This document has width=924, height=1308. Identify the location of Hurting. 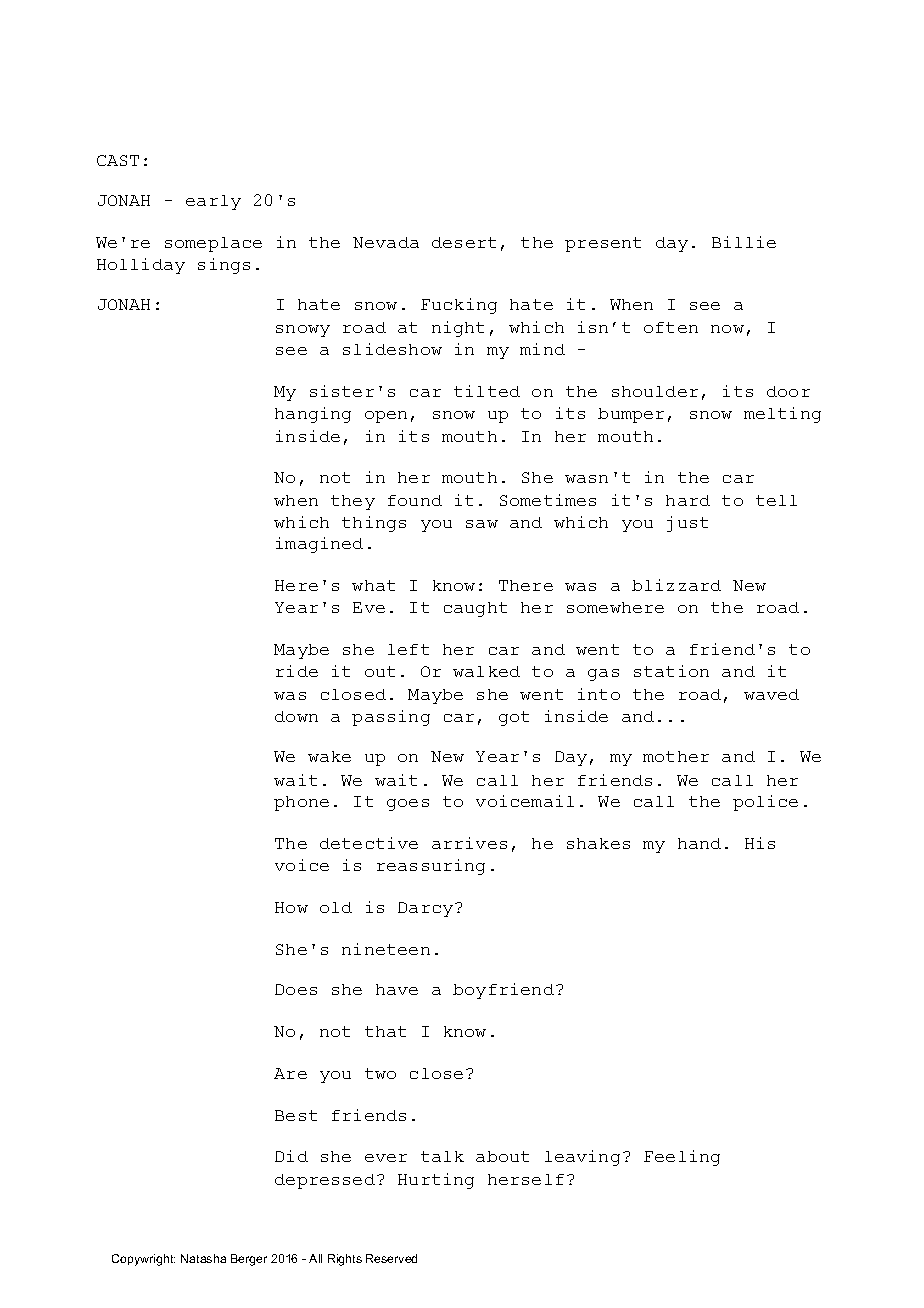
(436, 1181).
